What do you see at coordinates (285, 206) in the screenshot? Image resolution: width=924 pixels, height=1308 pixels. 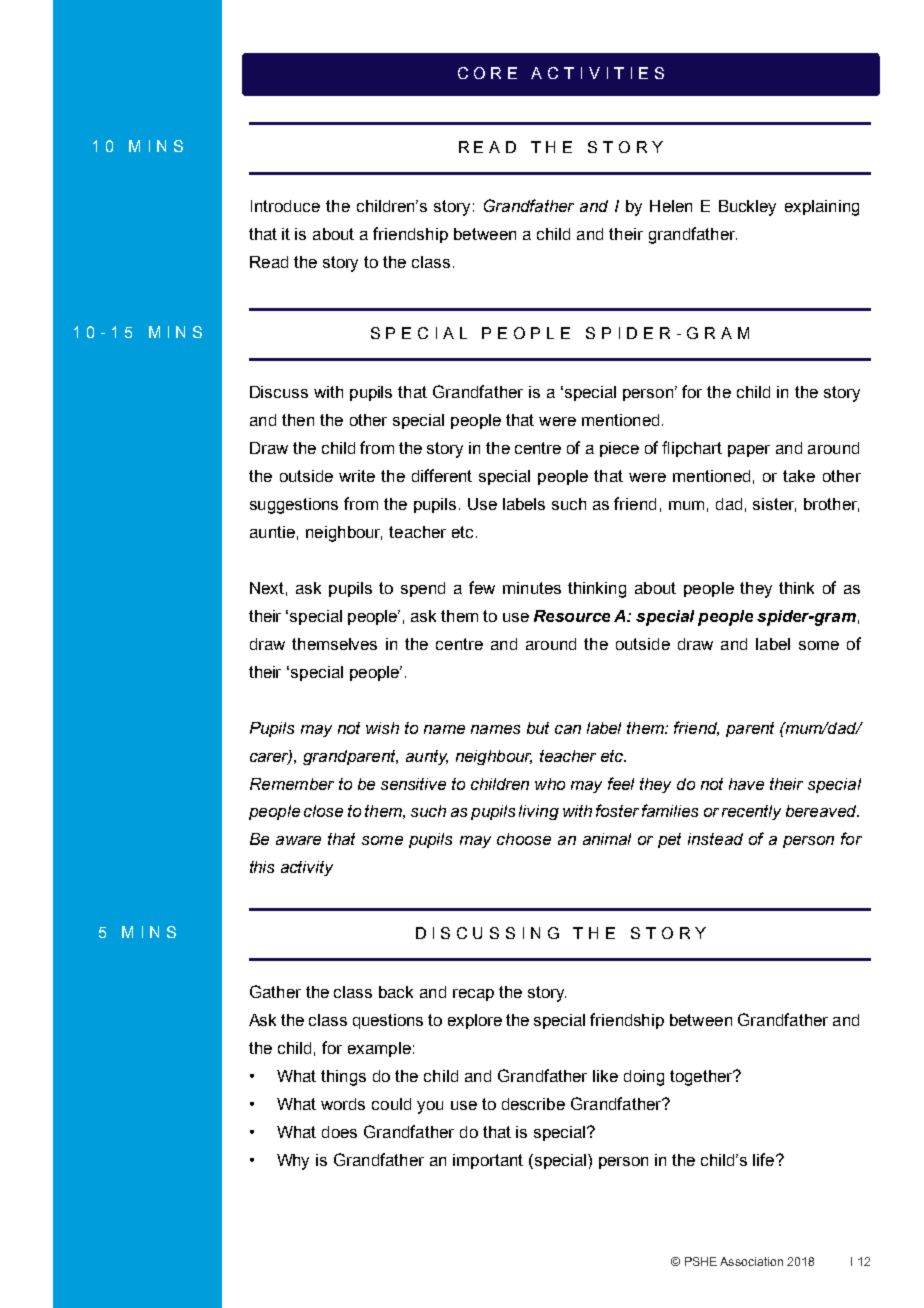 I see `Introduce` at bounding box center [285, 206].
